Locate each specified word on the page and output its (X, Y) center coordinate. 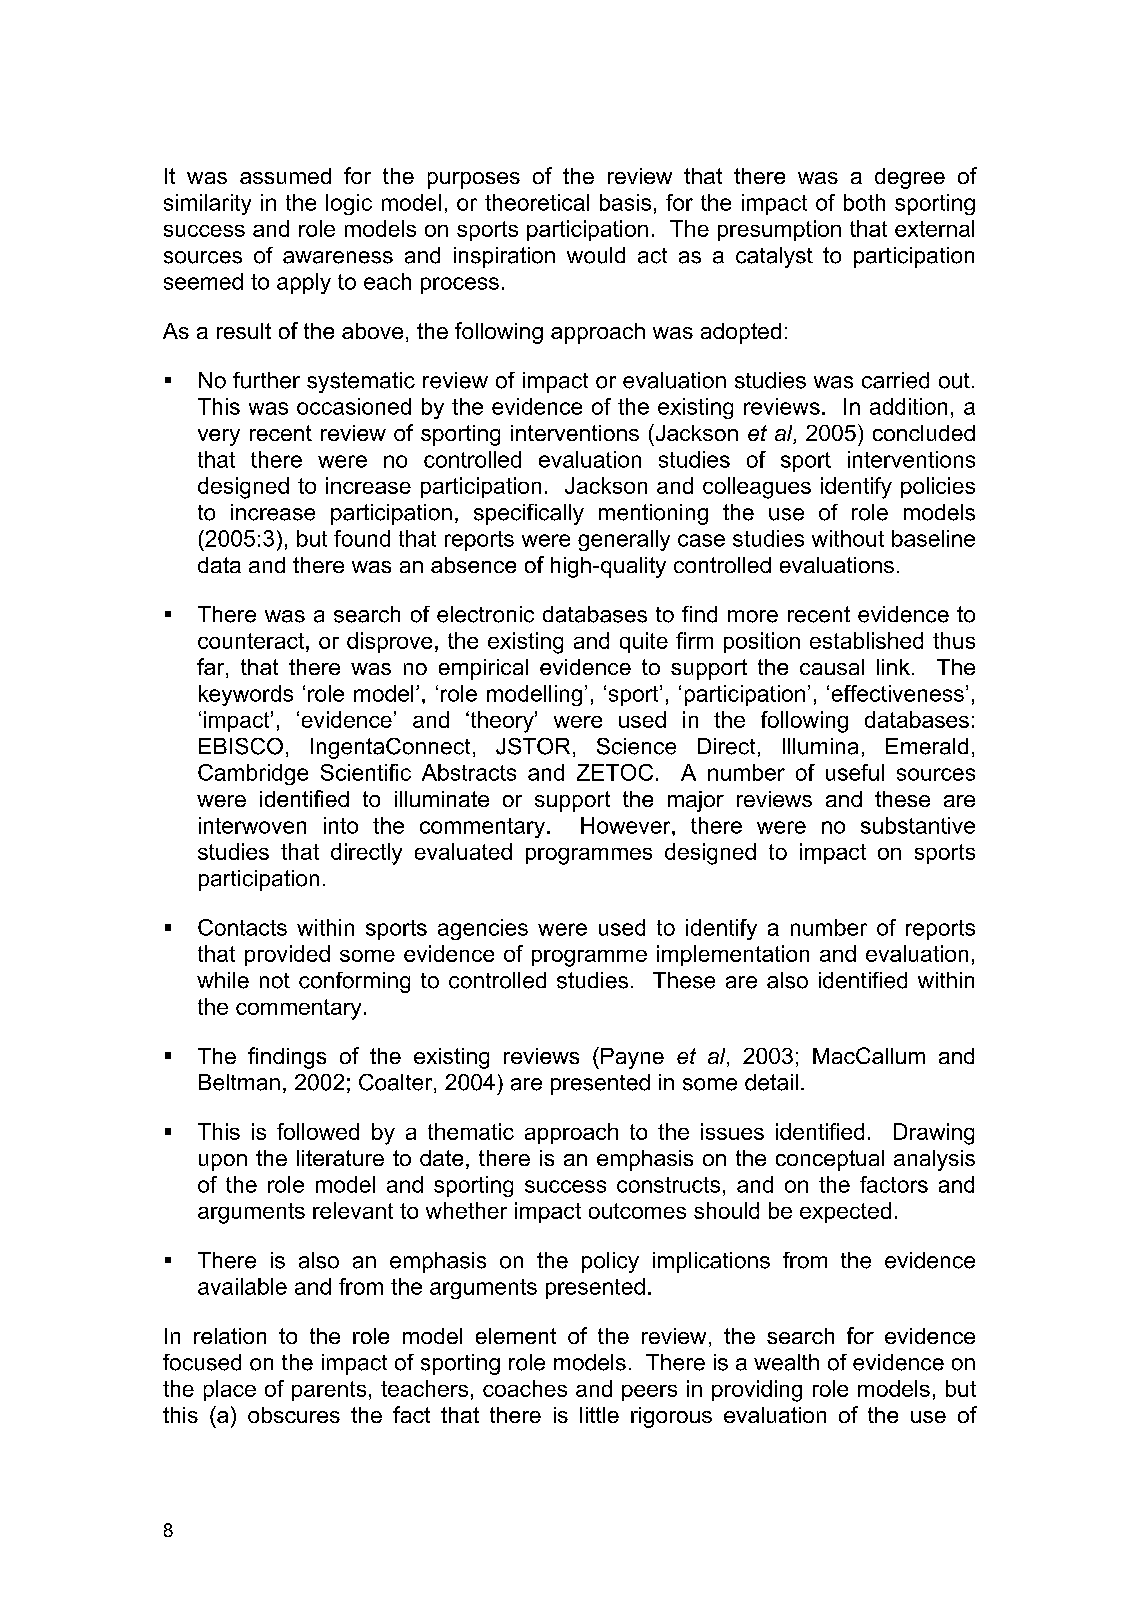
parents (329, 1391)
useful (855, 772)
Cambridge (253, 774)
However (627, 825)
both (864, 202)
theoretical (537, 202)
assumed (285, 176)
